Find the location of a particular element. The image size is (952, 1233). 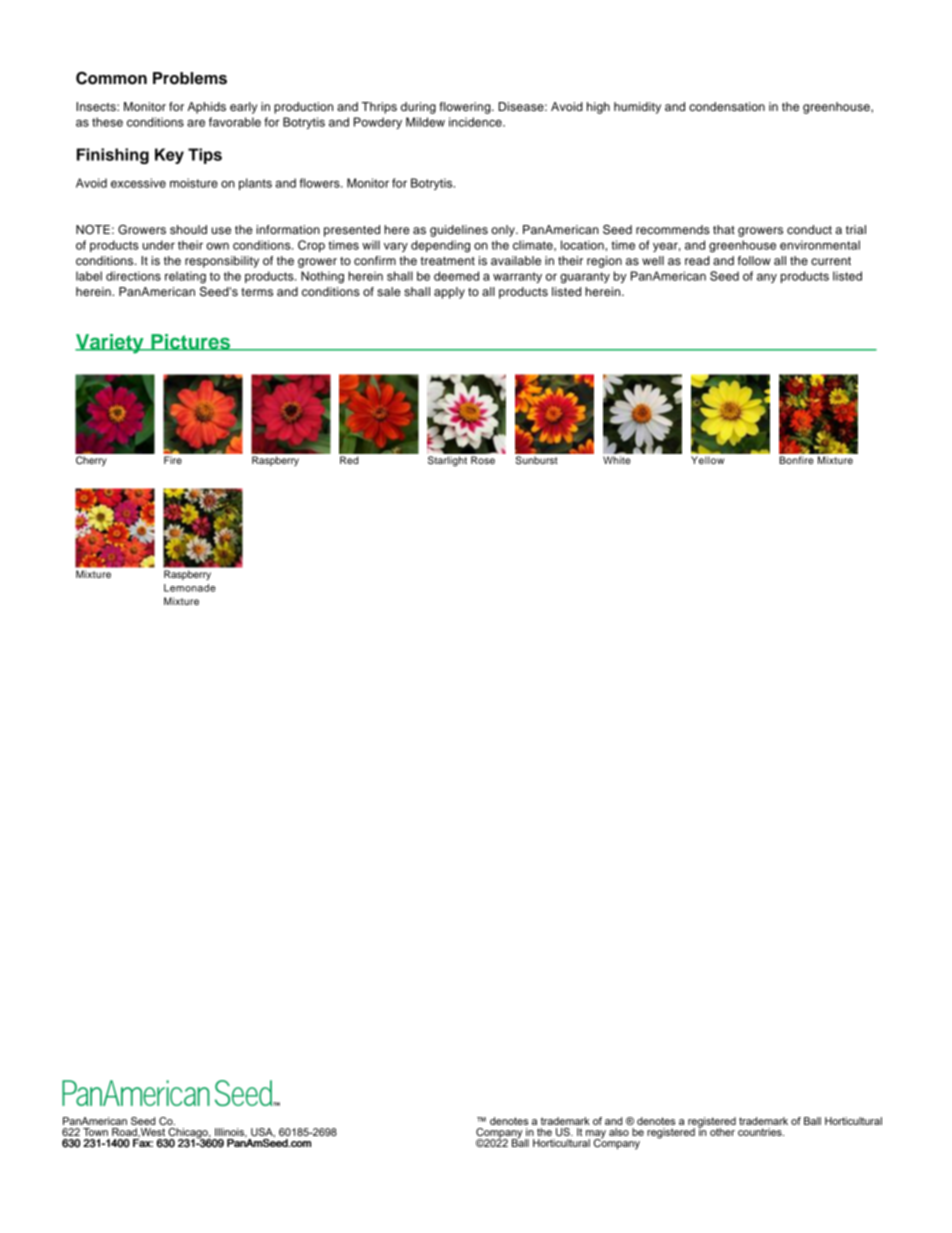

may is located at coordinates (596, 1135).
